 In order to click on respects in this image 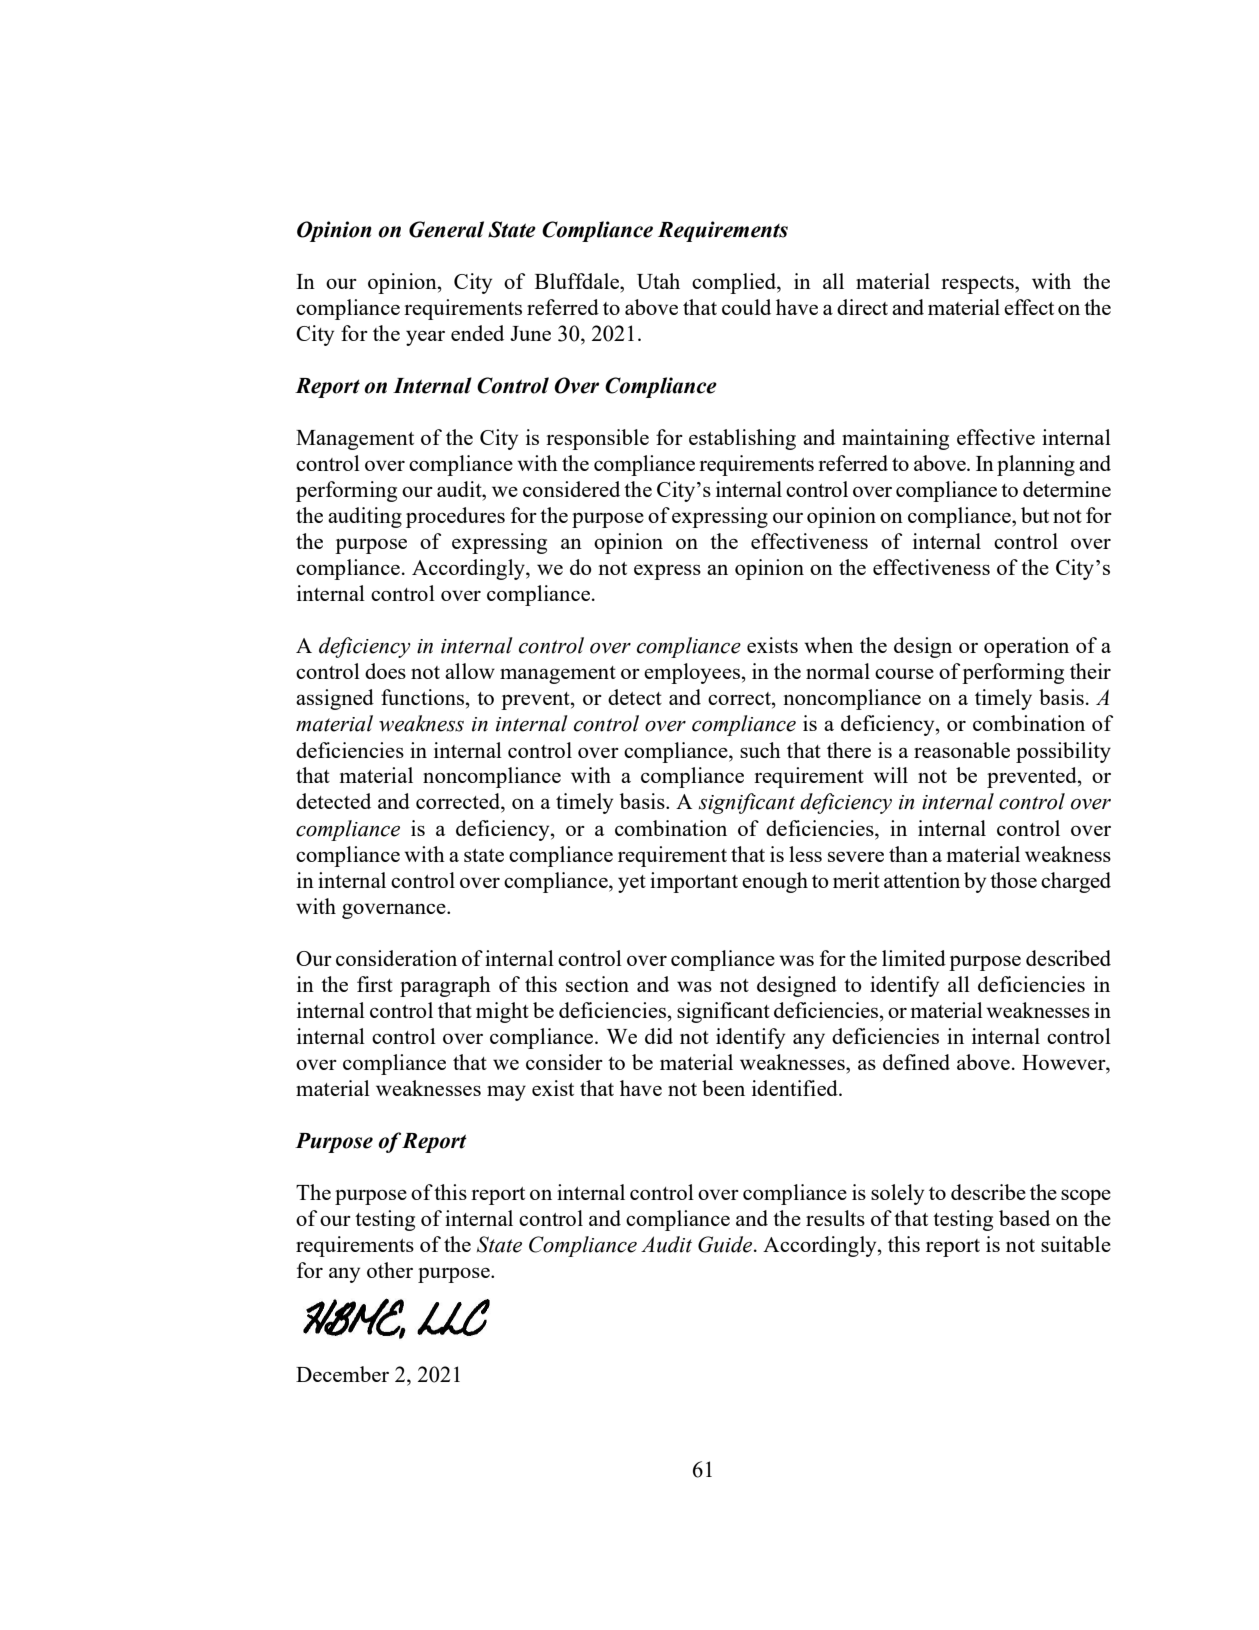, I will do `click(978, 285)`.
